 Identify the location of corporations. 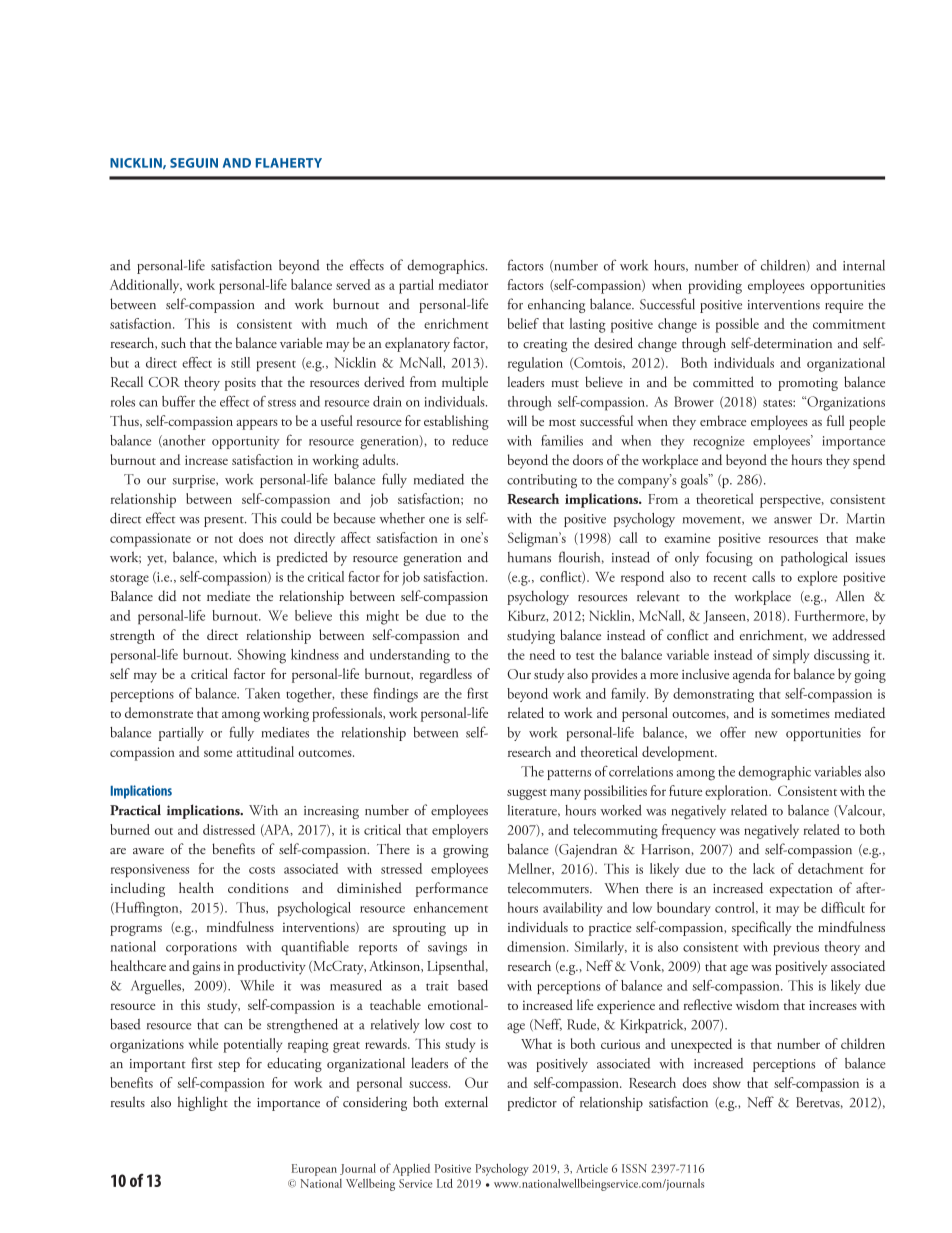
(201, 948).
